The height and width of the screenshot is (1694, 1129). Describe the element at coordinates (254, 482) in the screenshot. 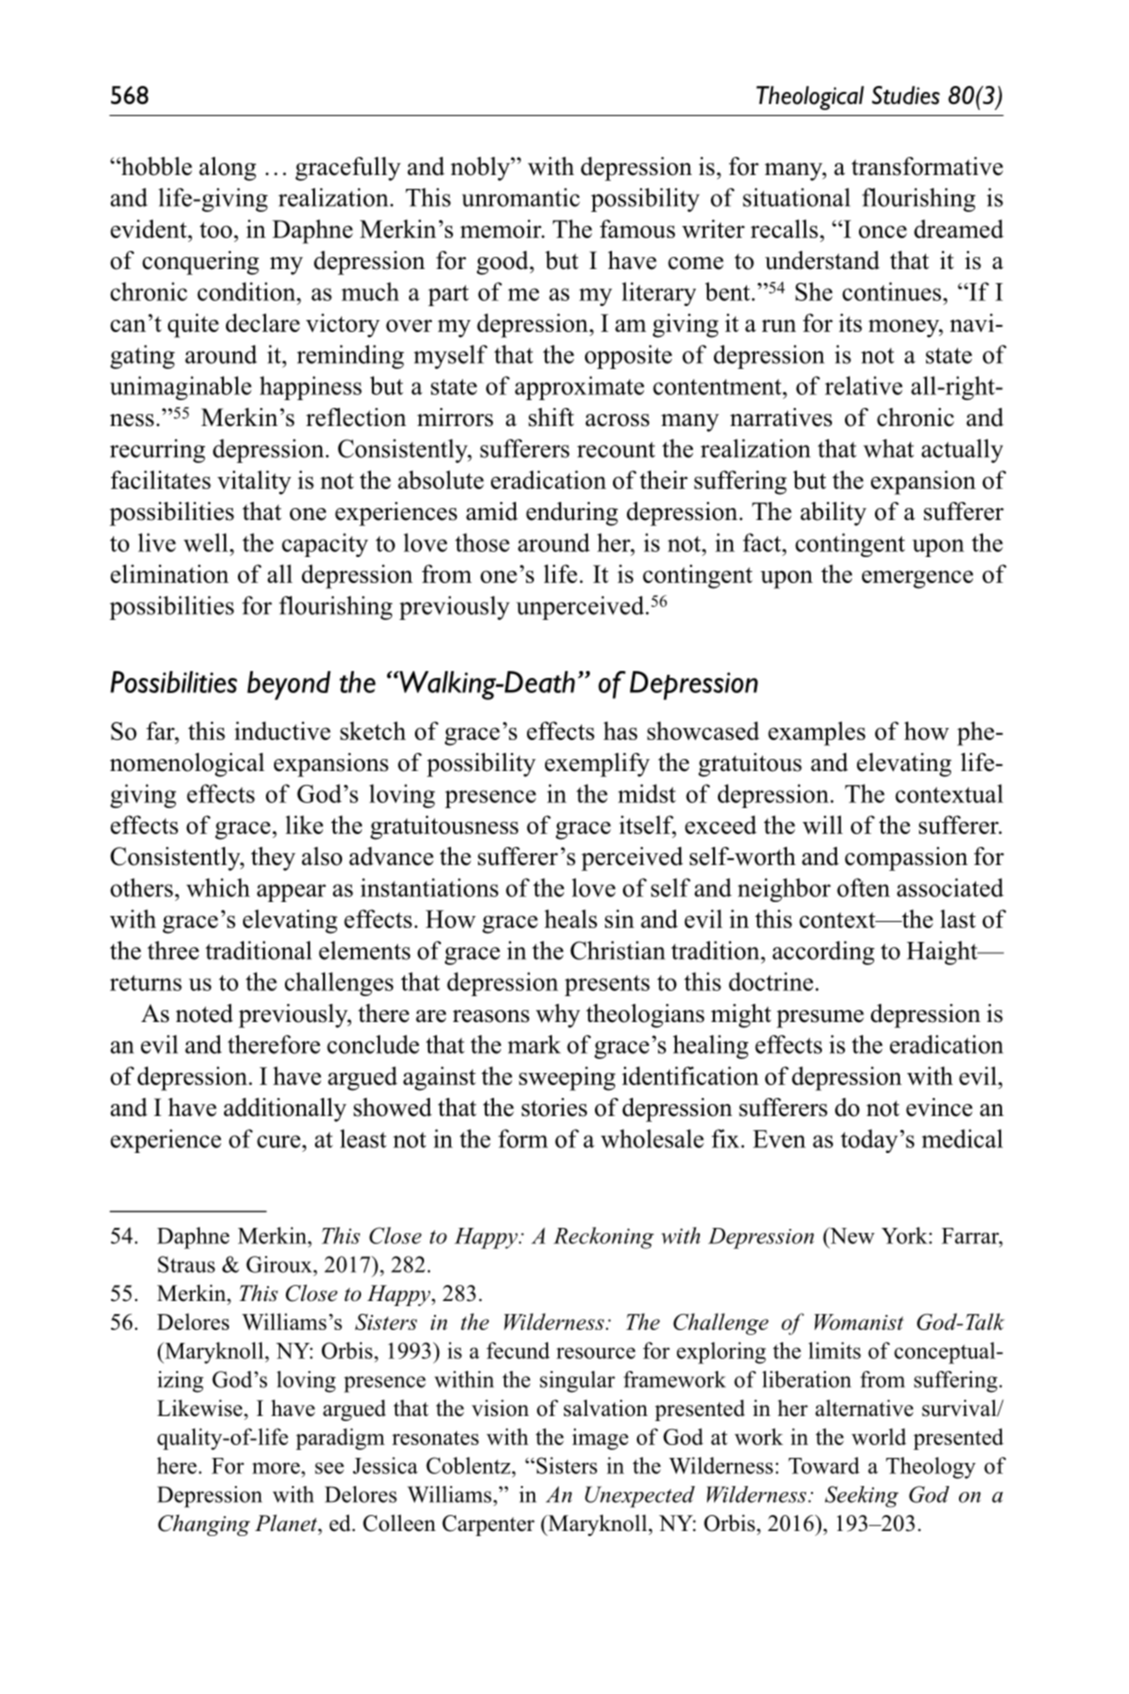

I see `vitality` at that location.
